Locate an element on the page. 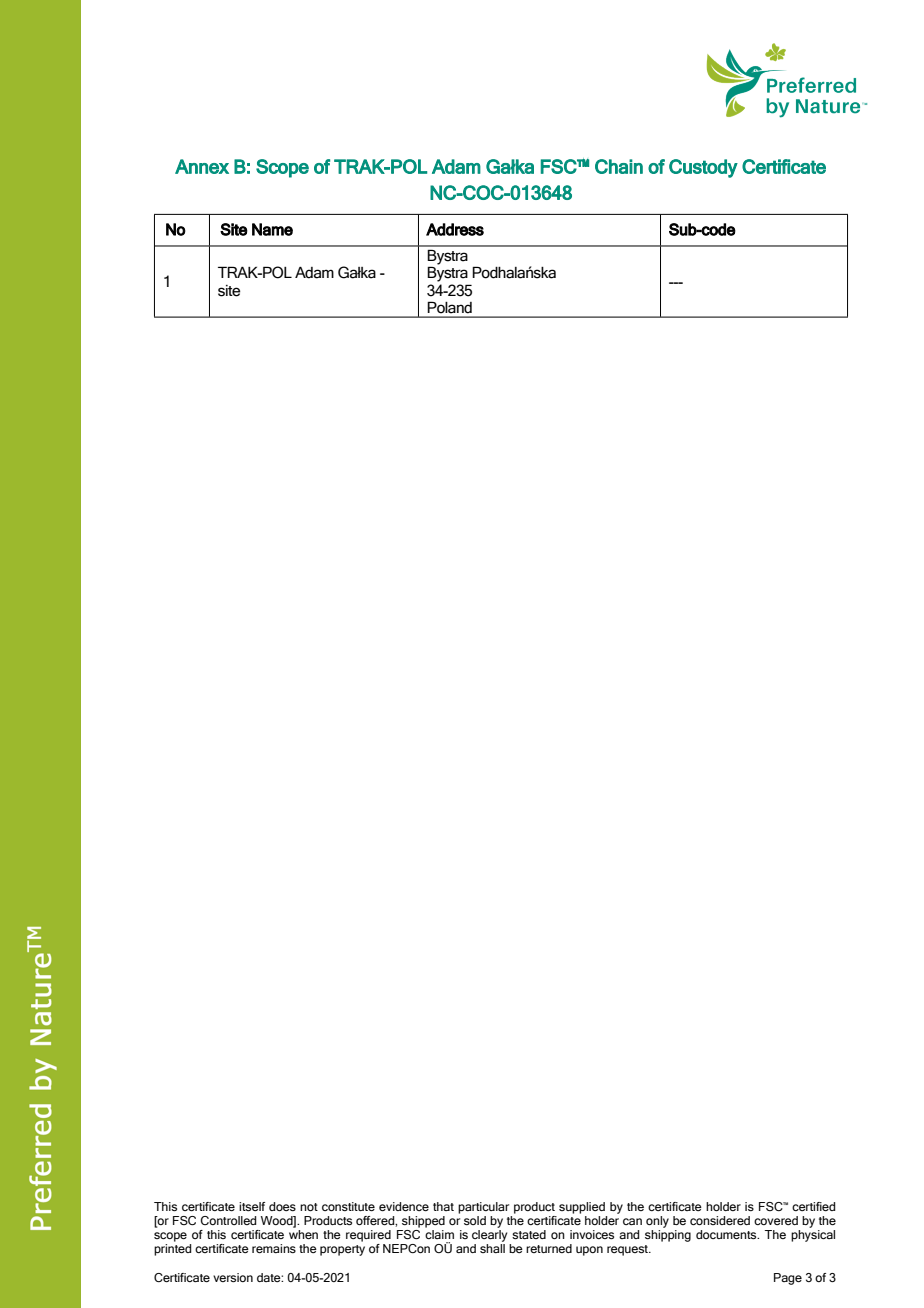  particular is located at coordinates (483, 1208).
